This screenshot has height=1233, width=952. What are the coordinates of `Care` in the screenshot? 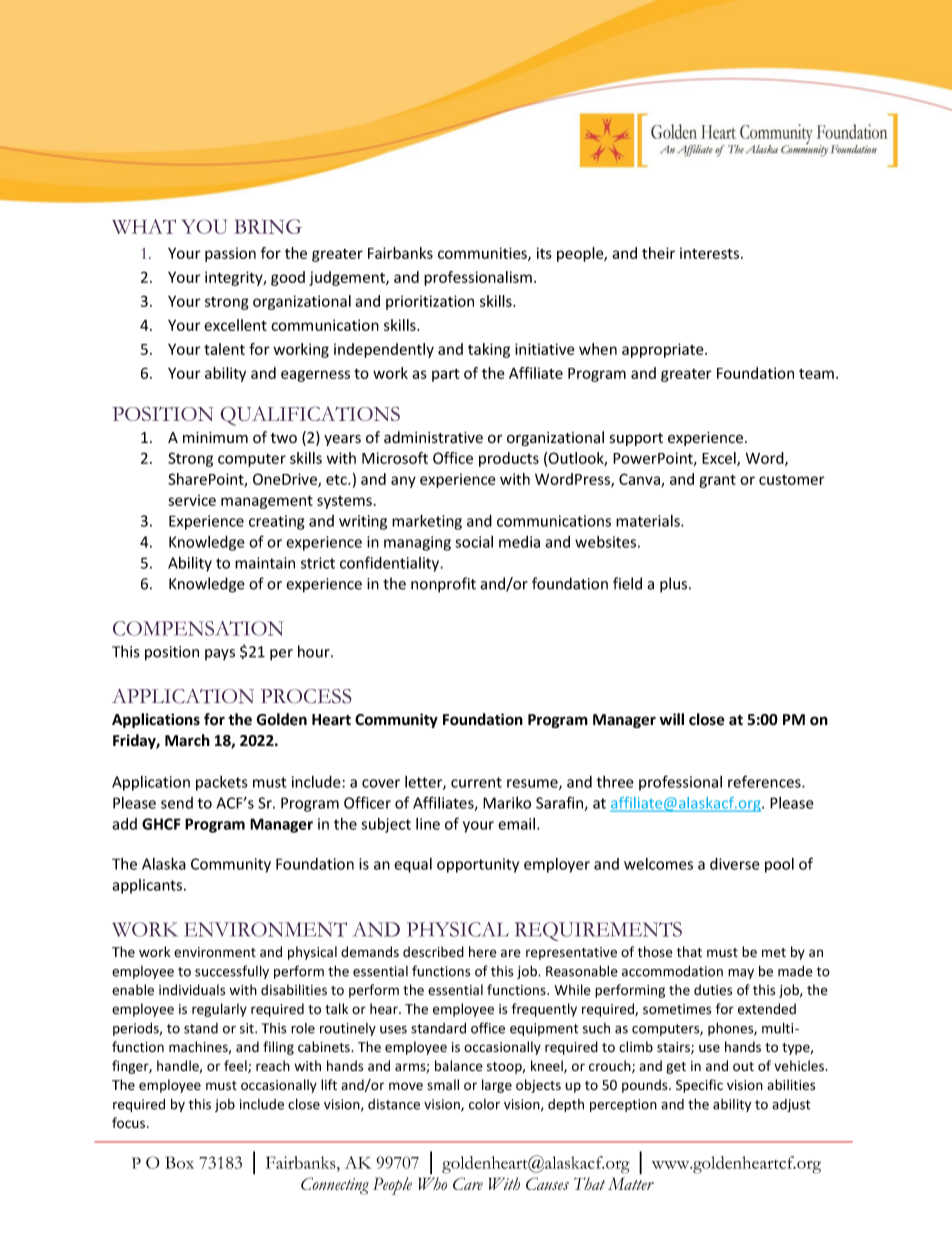 It's located at (468, 1183).
